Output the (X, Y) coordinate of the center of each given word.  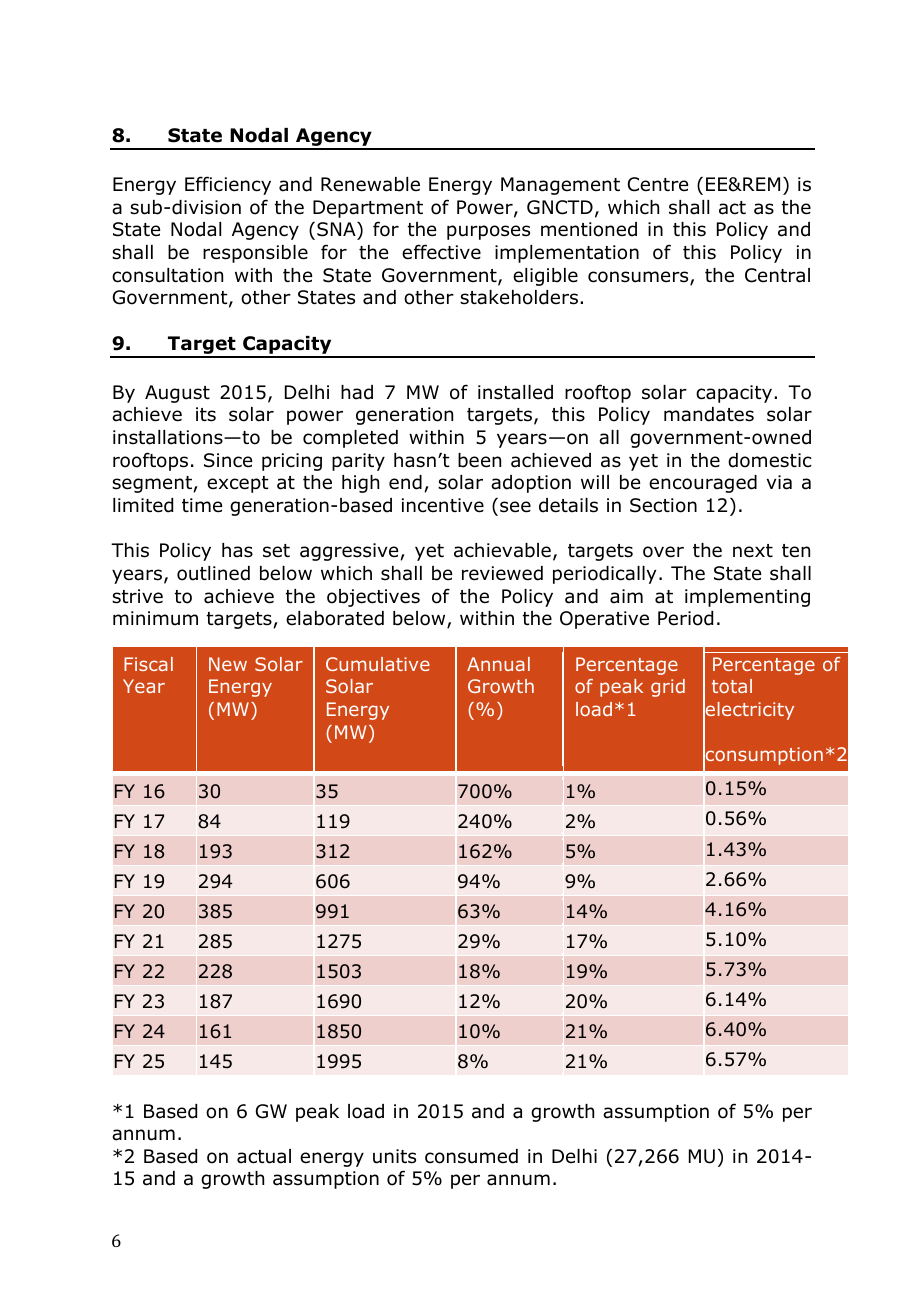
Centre (658, 184)
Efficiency (228, 185)
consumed (471, 1156)
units (394, 1156)
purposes (488, 232)
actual (264, 1156)
